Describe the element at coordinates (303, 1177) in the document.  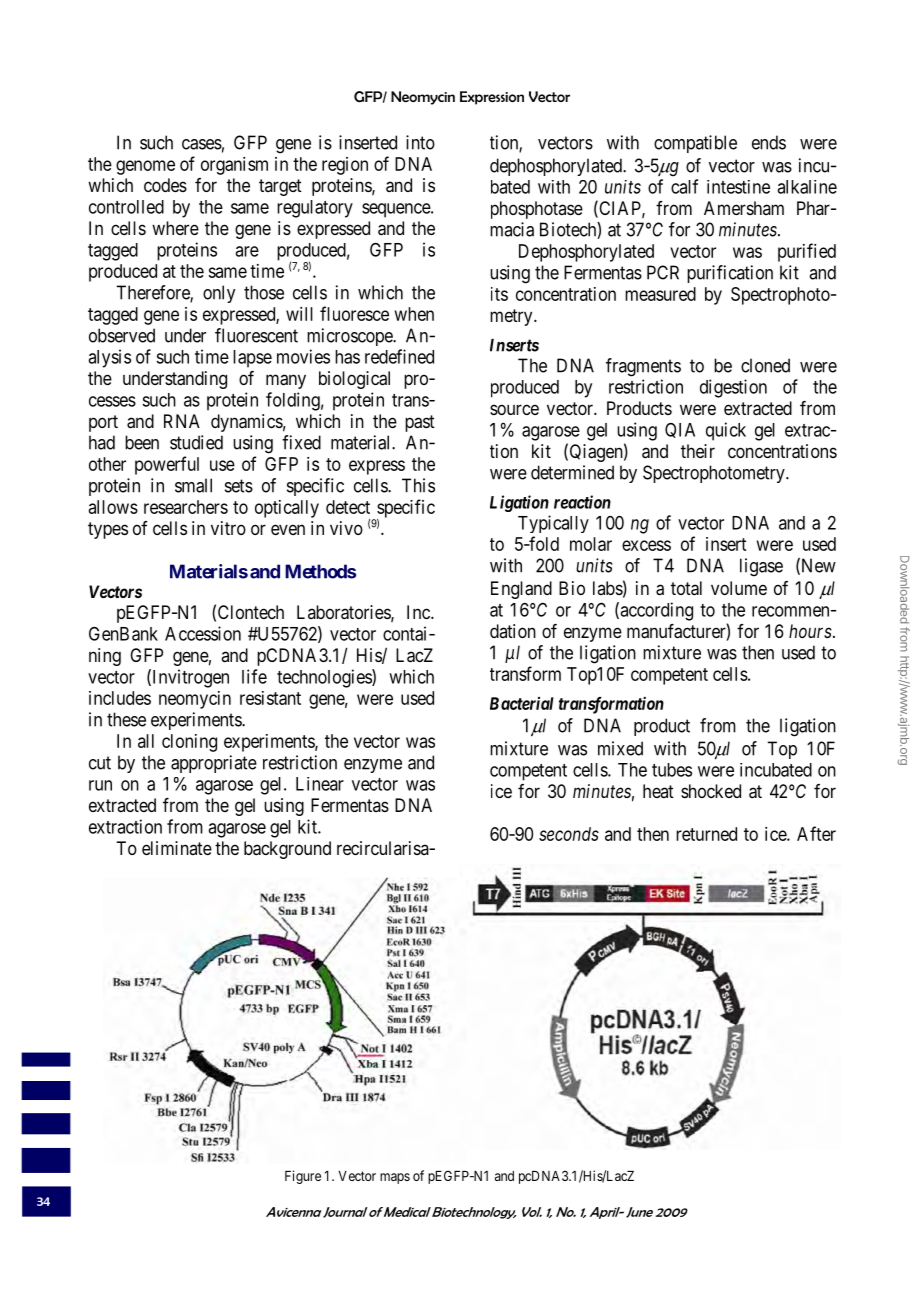
I see `Figure` at that location.
